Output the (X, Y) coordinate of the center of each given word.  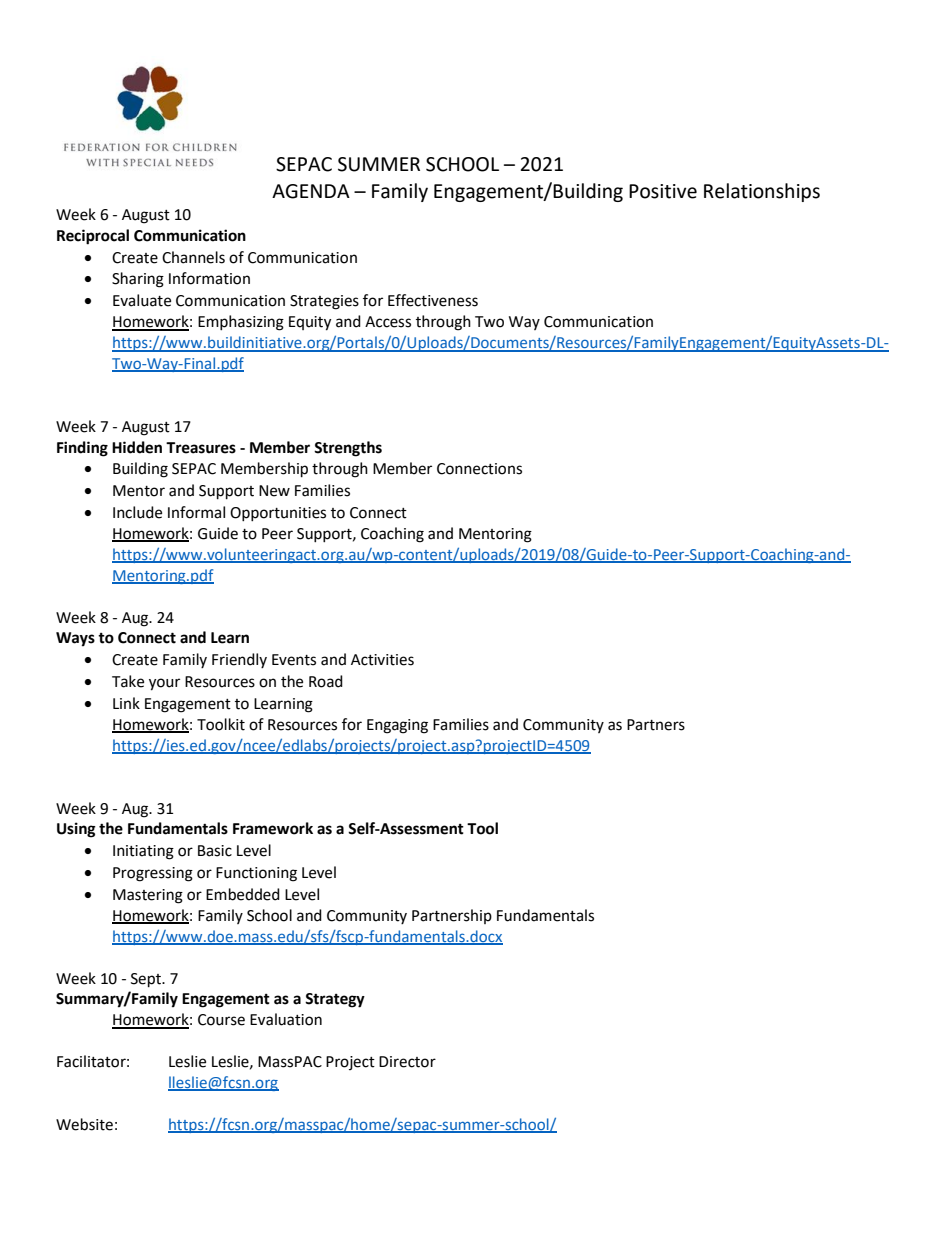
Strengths (348, 449)
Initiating (143, 852)
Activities (382, 660)
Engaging (397, 726)
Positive (663, 191)
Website (84, 1124)
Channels (193, 257)
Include (137, 512)
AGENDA (311, 191)
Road (326, 681)
